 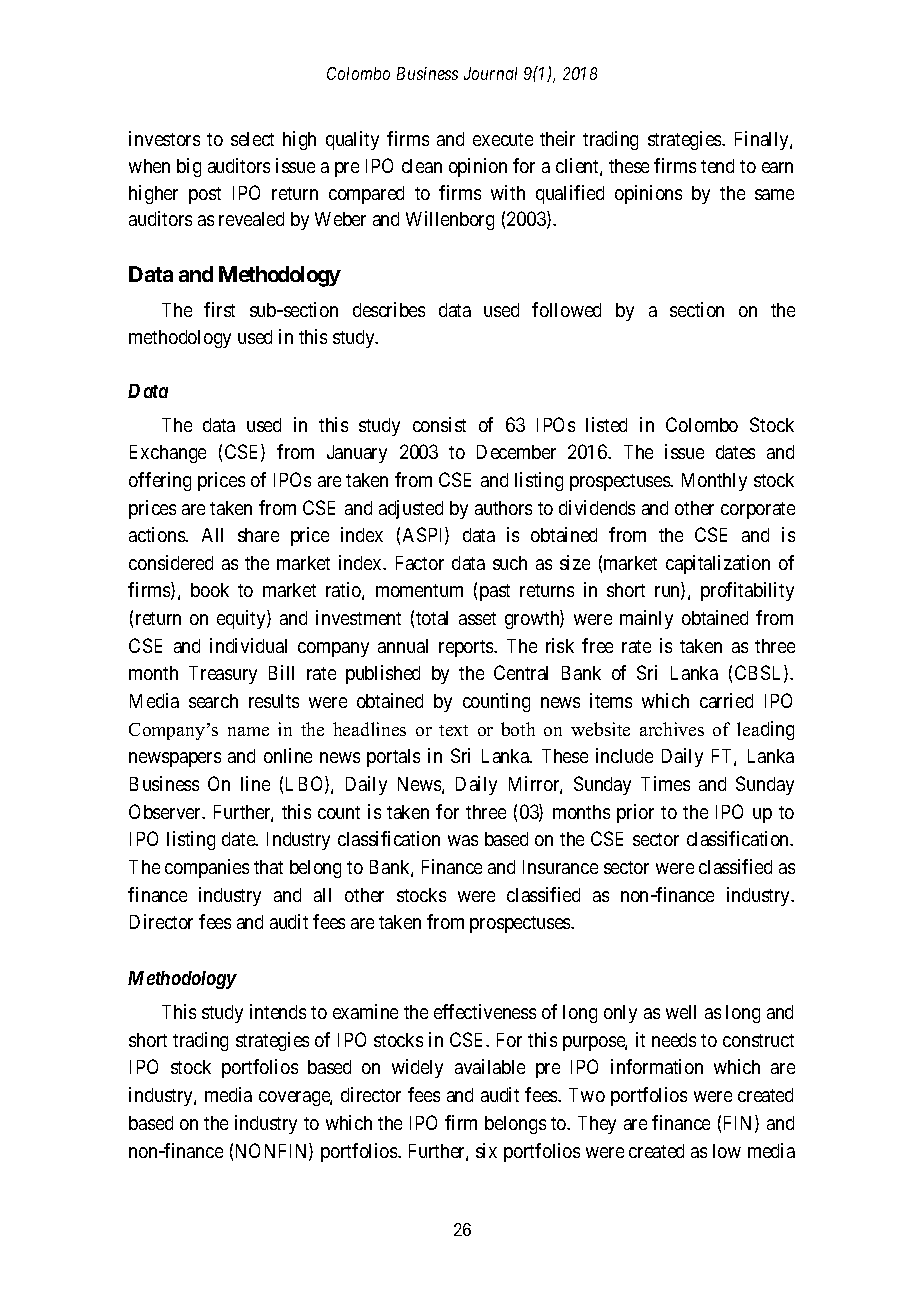 What do you see at coordinates (439, 424) in the screenshot?
I see `consist` at bounding box center [439, 424].
